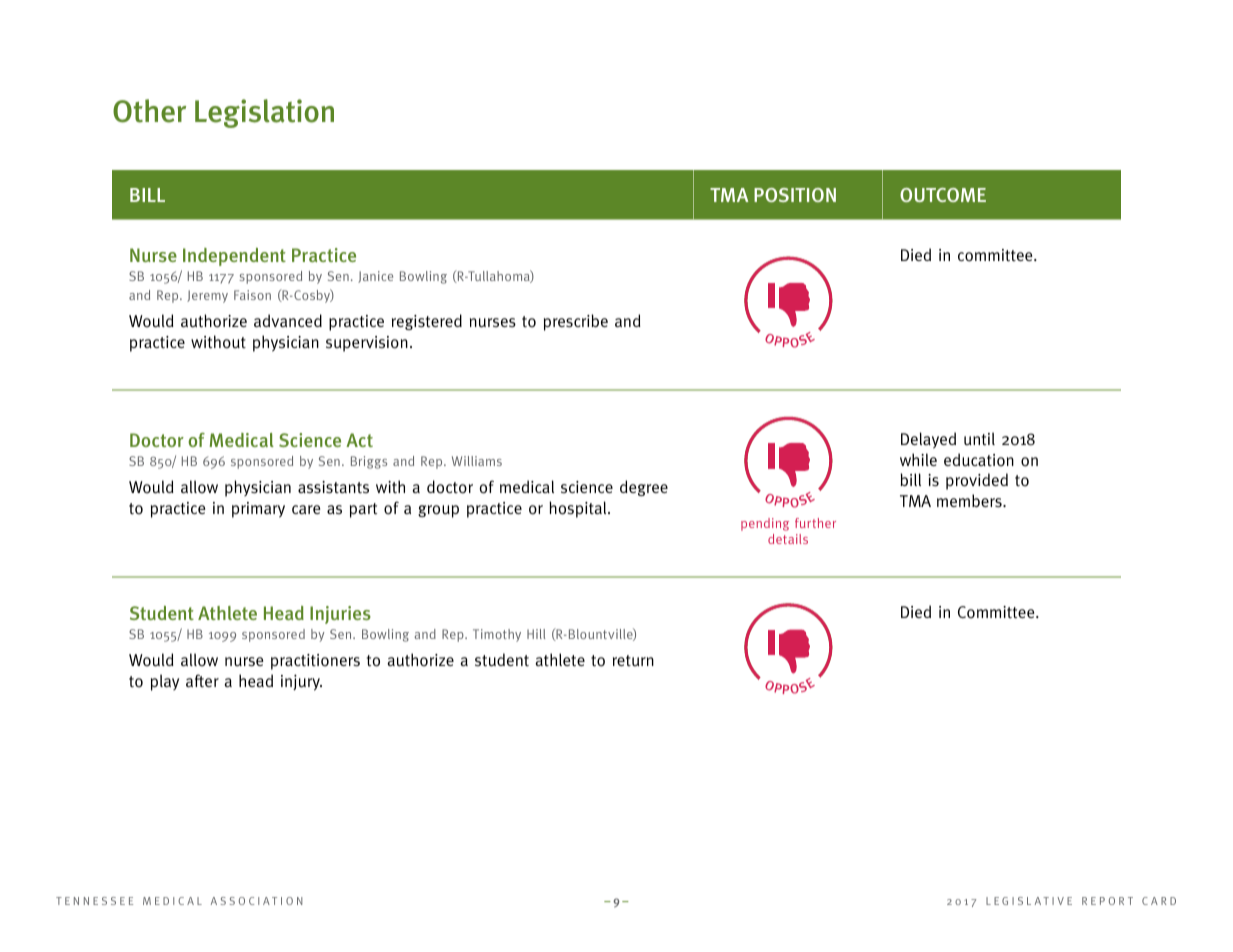 This document has height=952, width=1233. I want to click on Williams, so click(477, 461).
